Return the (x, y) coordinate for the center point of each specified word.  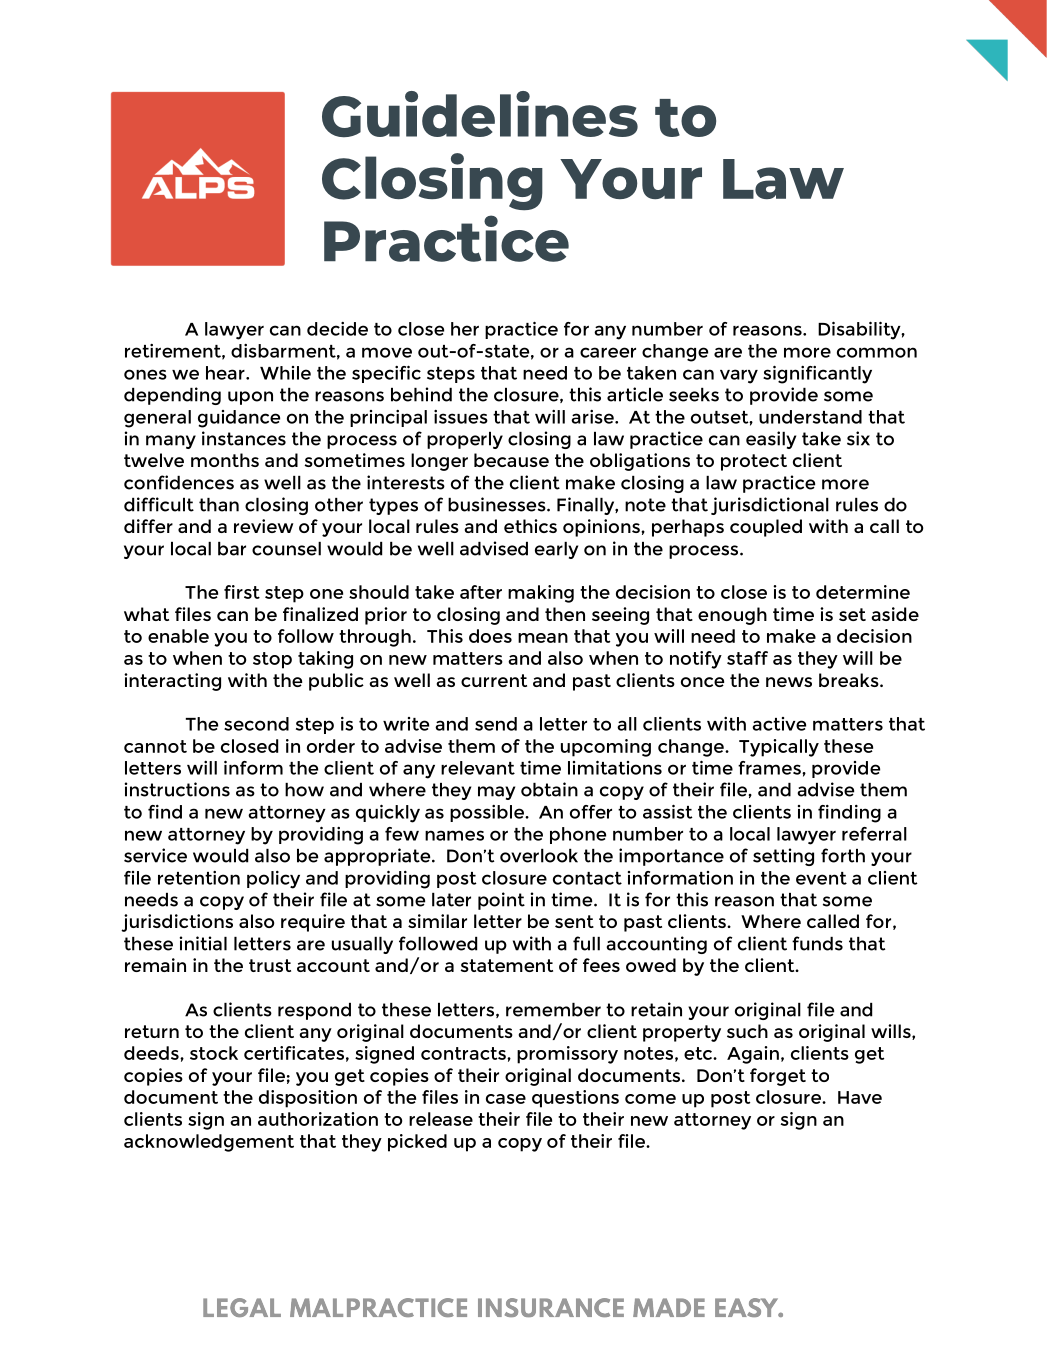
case (506, 1099)
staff (747, 658)
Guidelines (480, 114)
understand (810, 417)
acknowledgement (209, 1143)
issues (461, 417)
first (242, 592)
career (608, 352)
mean (543, 638)
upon (250, 398)
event (821, 878)
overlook (539, 856)
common (877, 352)
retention (199, 878)
